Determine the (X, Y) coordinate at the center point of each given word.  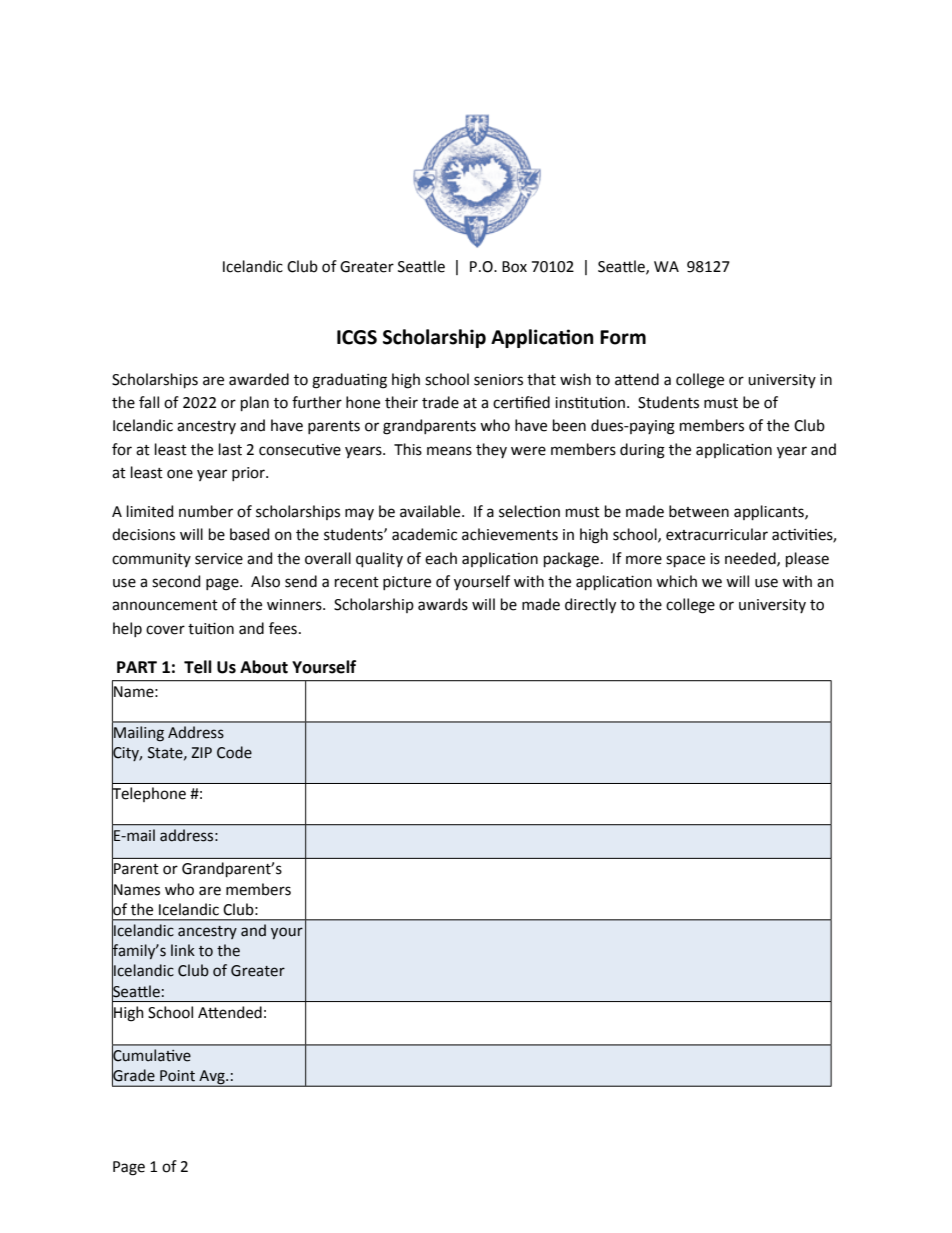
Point (177, 1076)
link (183, 950)
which (676, 581)
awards (443, 604)
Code (234, 752)
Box (514, 267)
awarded (259, 379)
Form (623, 337)
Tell (198, 667)
